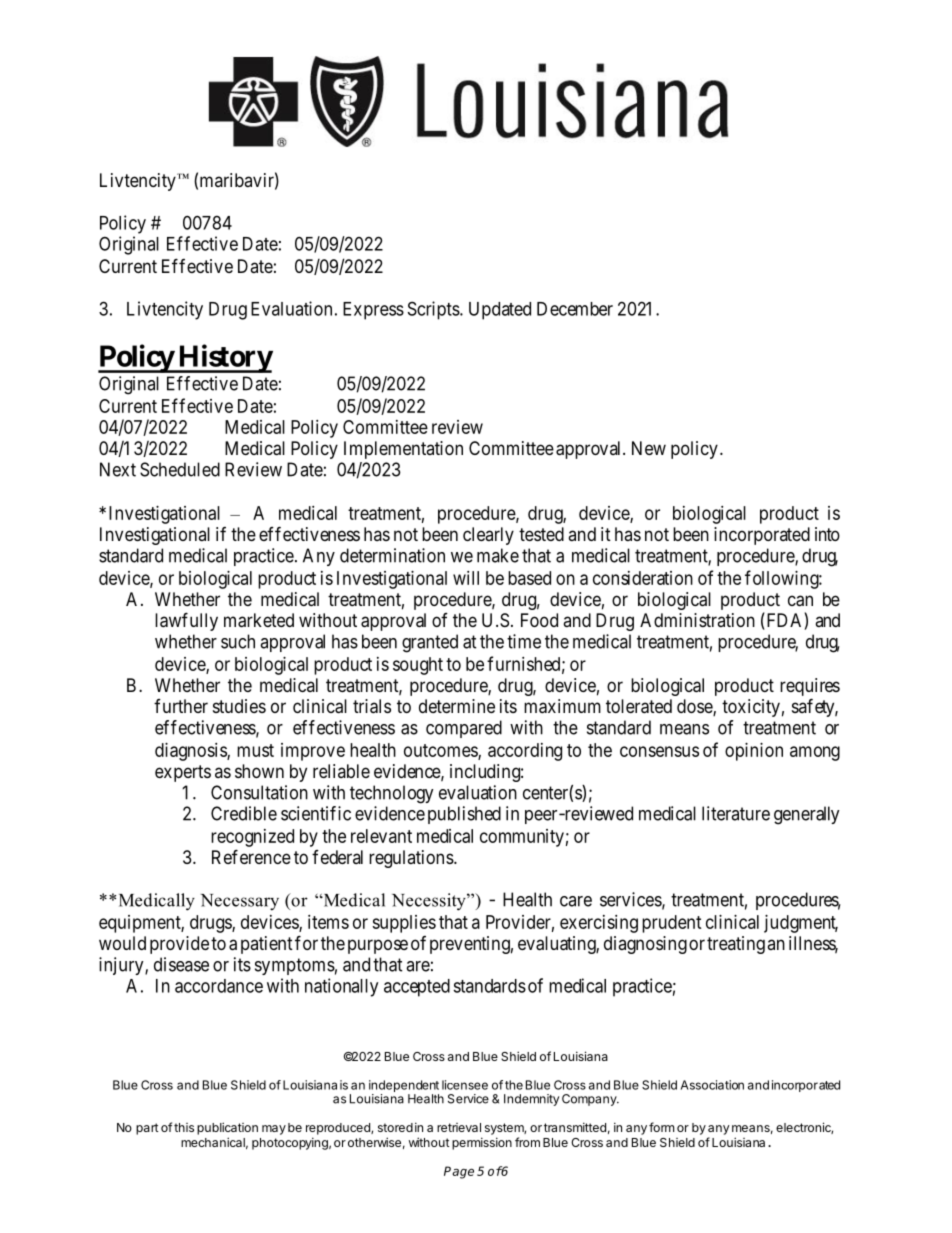 Image resolution: width=952 pixels, height=1233 pixels. What do you see at coordinates (238, 641) in the image?
I see `such` at bounding box center [238, 641].
